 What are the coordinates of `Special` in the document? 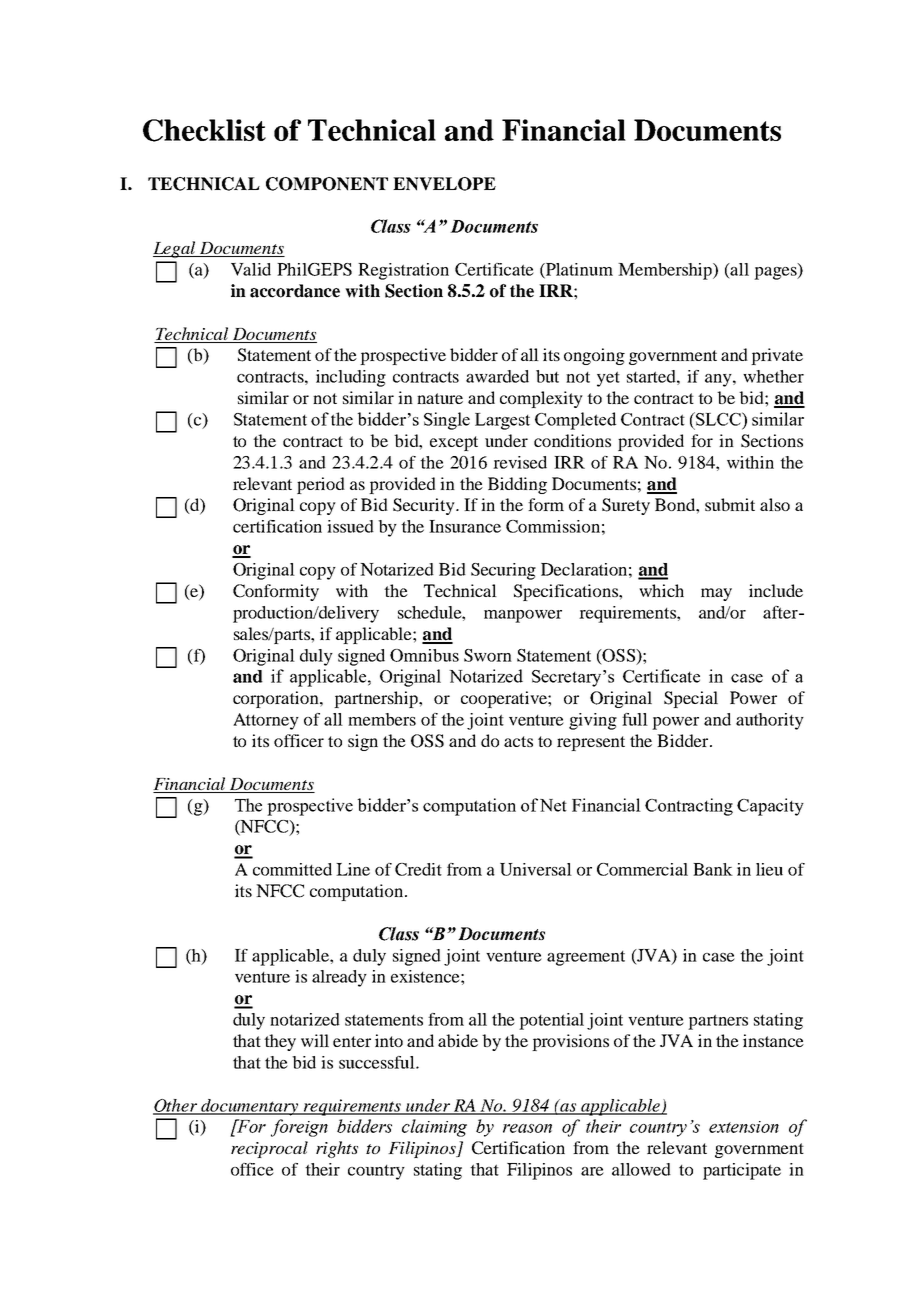 It's located at (691, 699).
